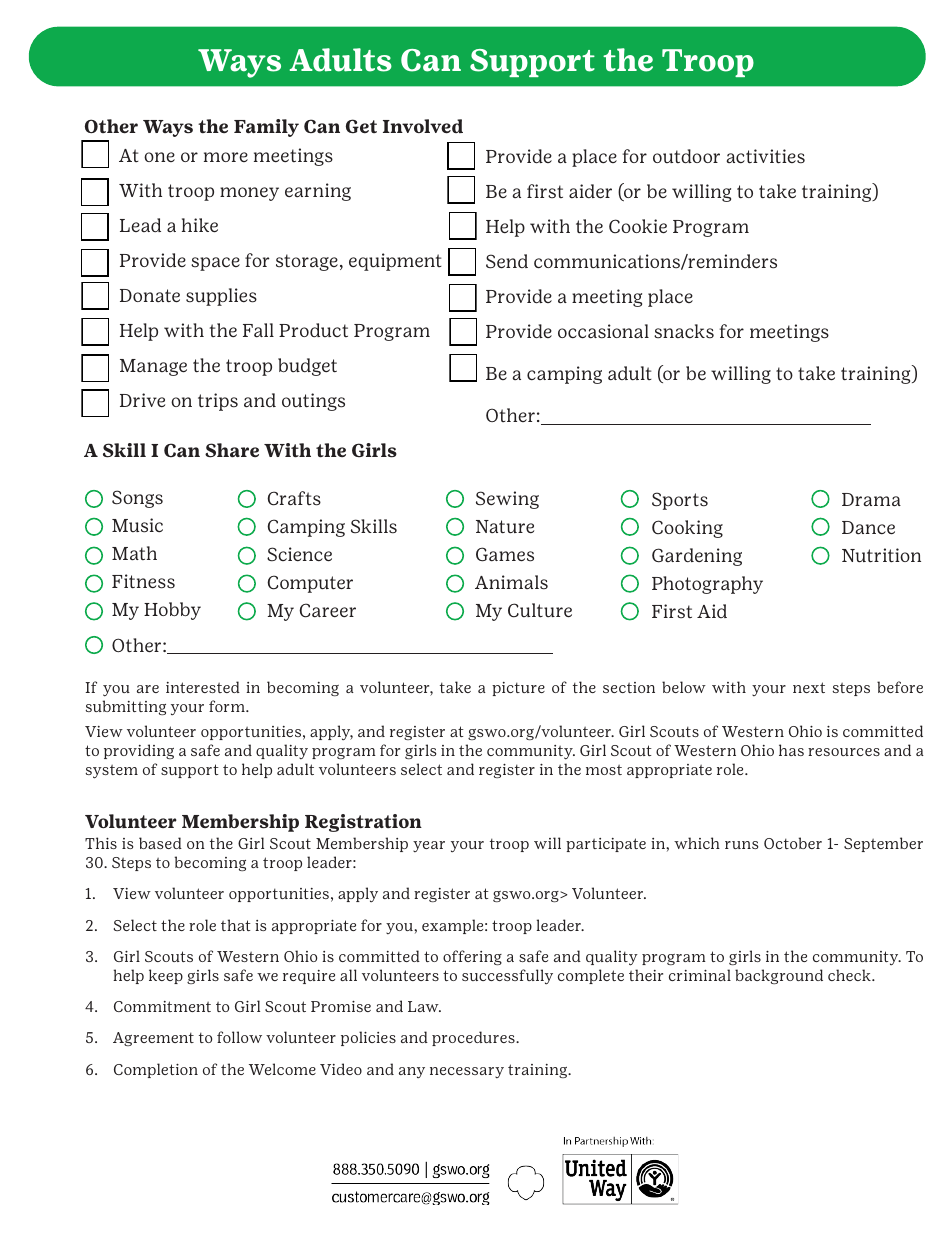 This screenshot has width=952, height=1233. Describe the element at coordinates (226, 157) in the screenshot. I see `more` at that location.
